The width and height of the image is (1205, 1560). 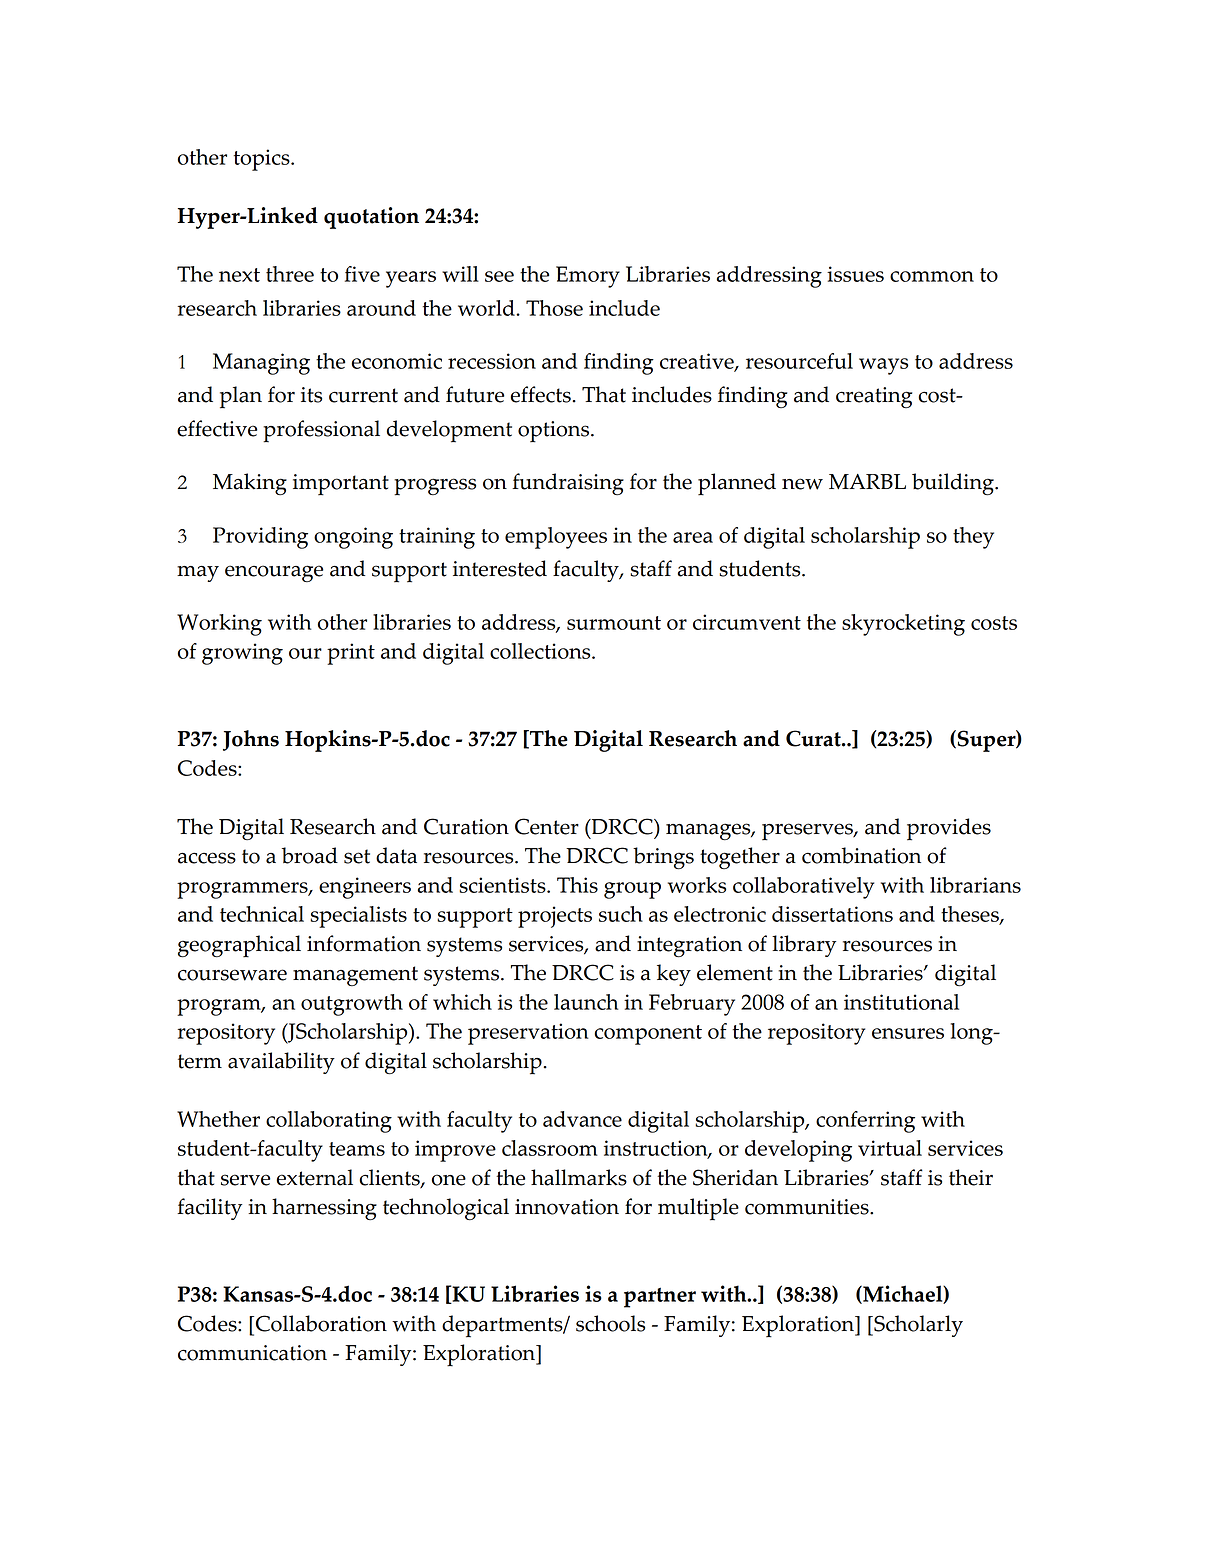 I want to click on ensures, so click(x=908, y=1033).
